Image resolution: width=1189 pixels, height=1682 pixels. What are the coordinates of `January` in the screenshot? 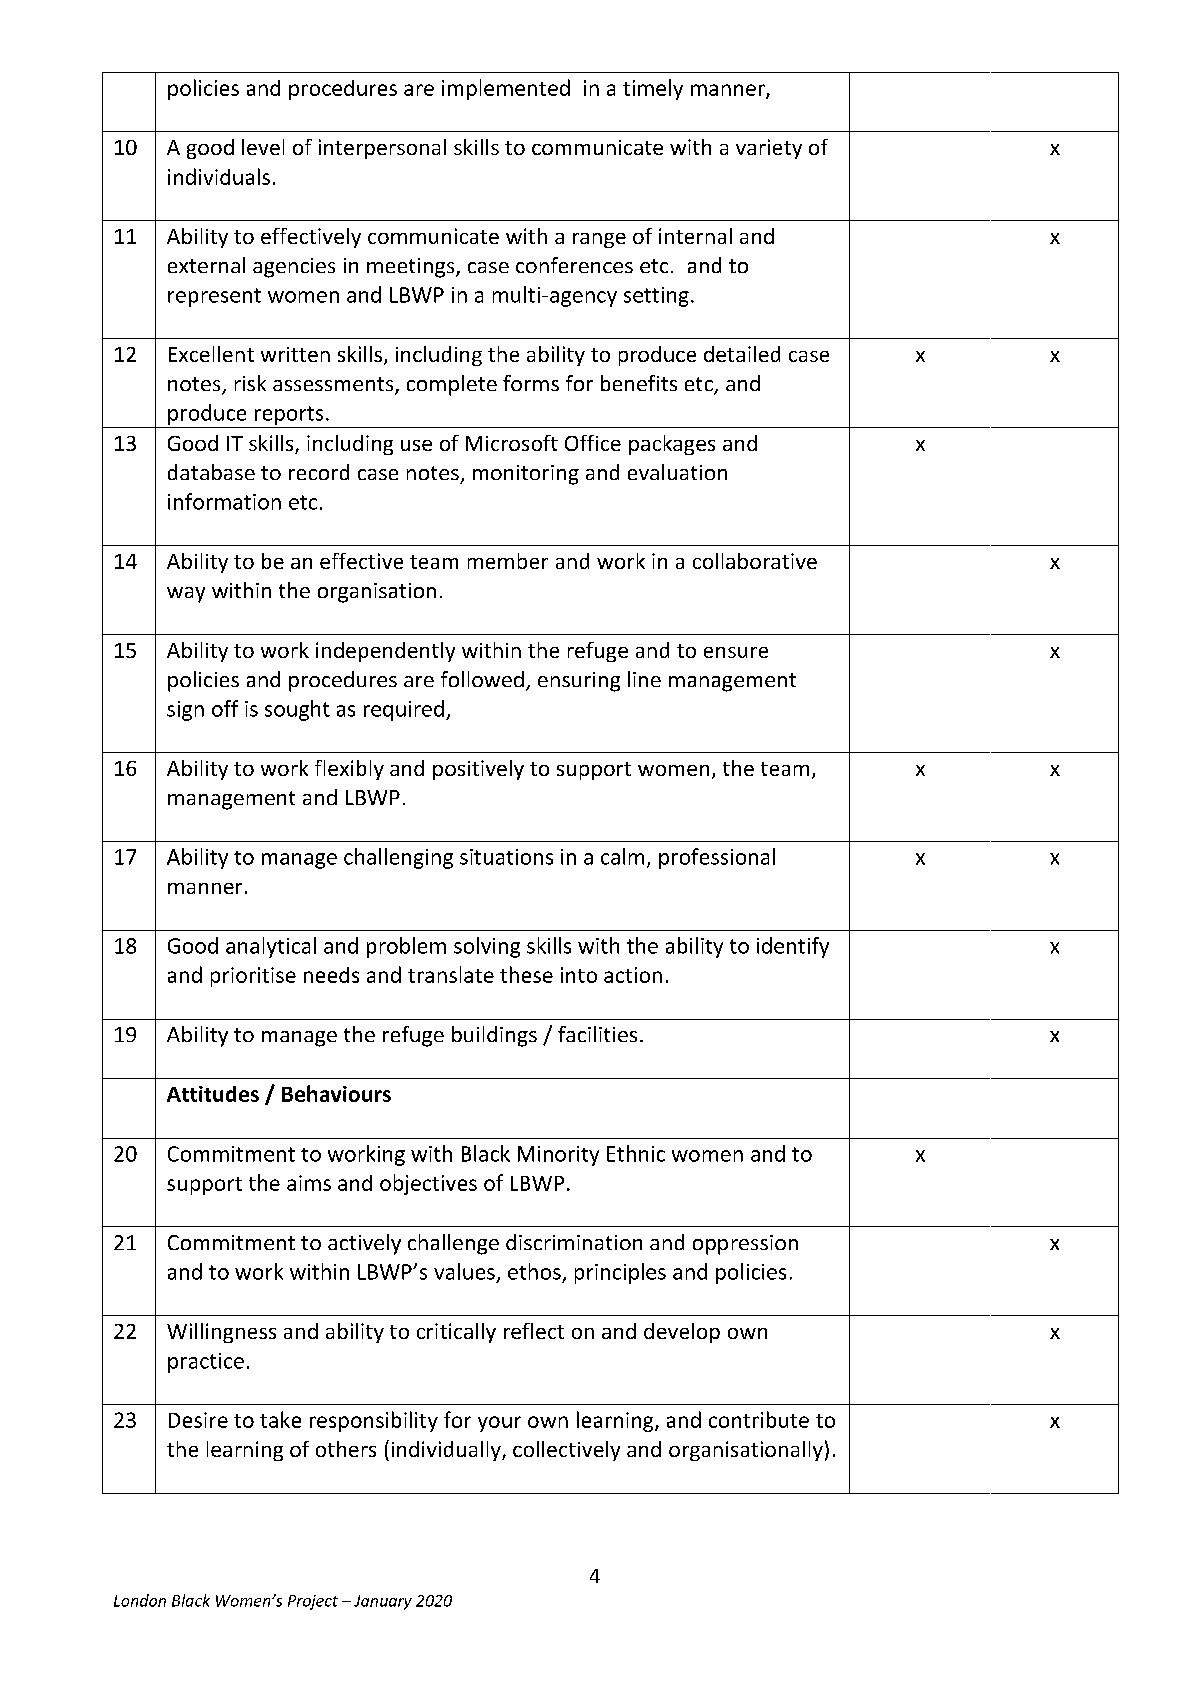 It's located at (383, 1602).
